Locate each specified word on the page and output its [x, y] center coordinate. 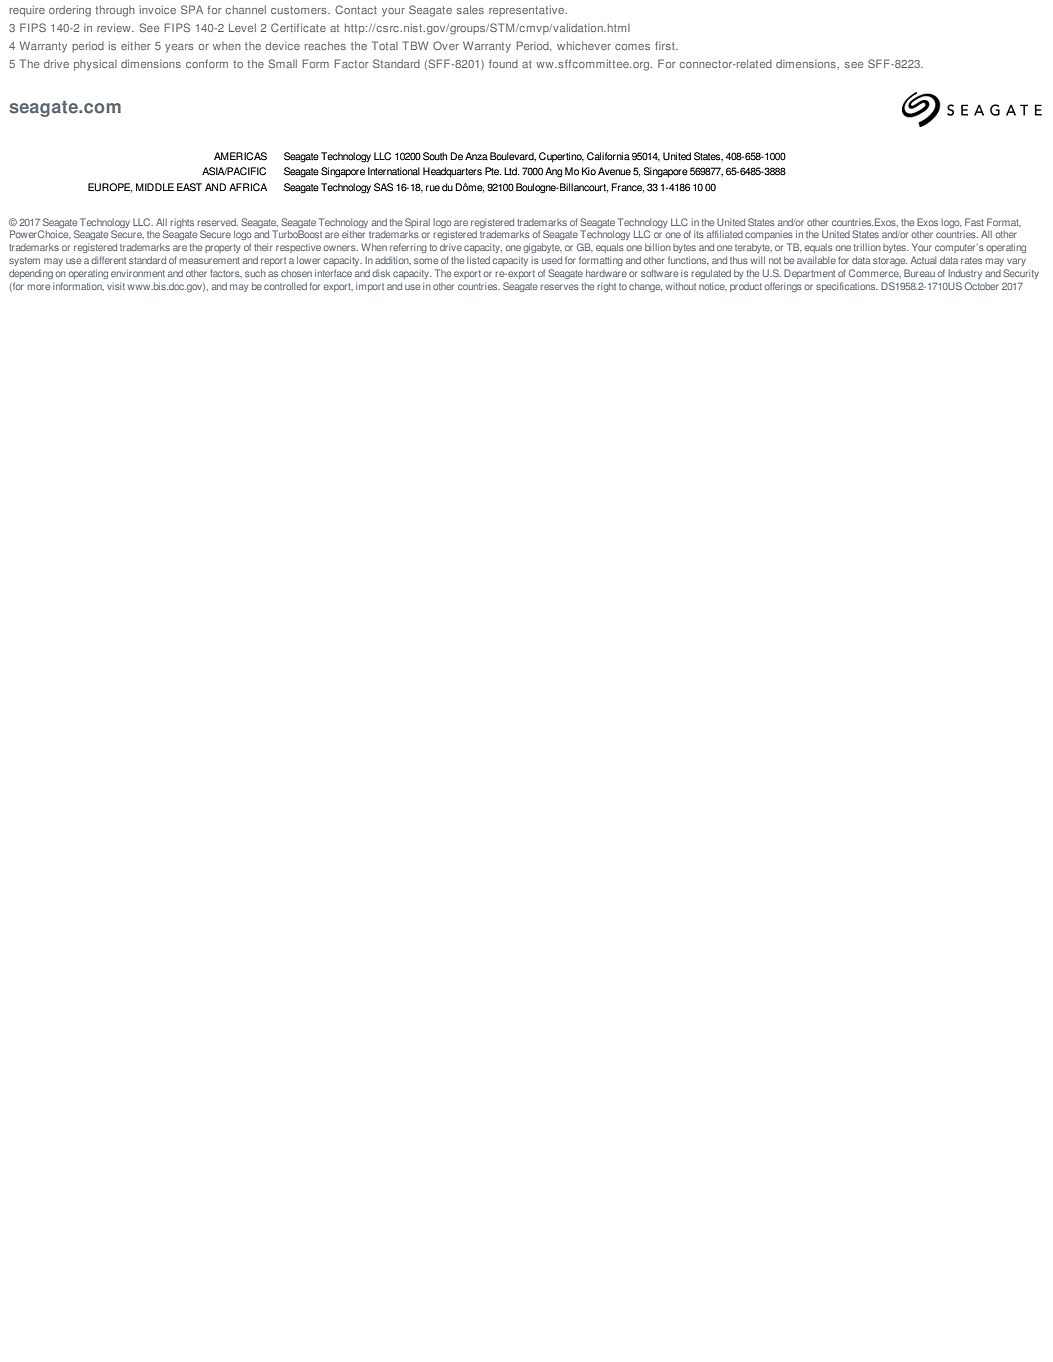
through [115, 11]
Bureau [919, 273]
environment [138, 273]
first [666, 45]
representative [528, 11]
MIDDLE [155, 187]
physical [95, 65]
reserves [559, 287]
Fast [974, 222]
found [503, 64]
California [608, 156]
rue [433, 188]
